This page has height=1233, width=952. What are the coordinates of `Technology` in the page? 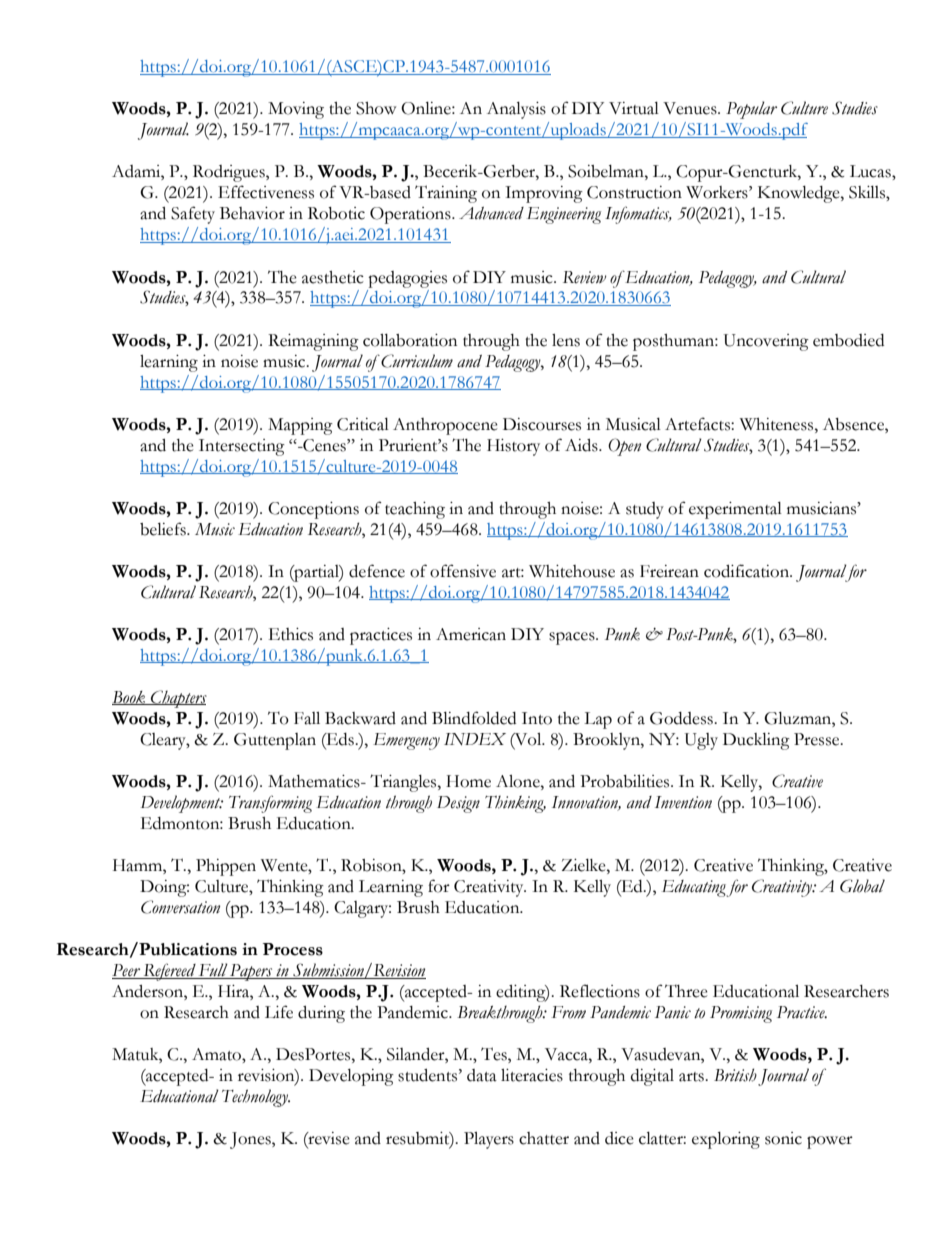 It's located at (256, 1098).
